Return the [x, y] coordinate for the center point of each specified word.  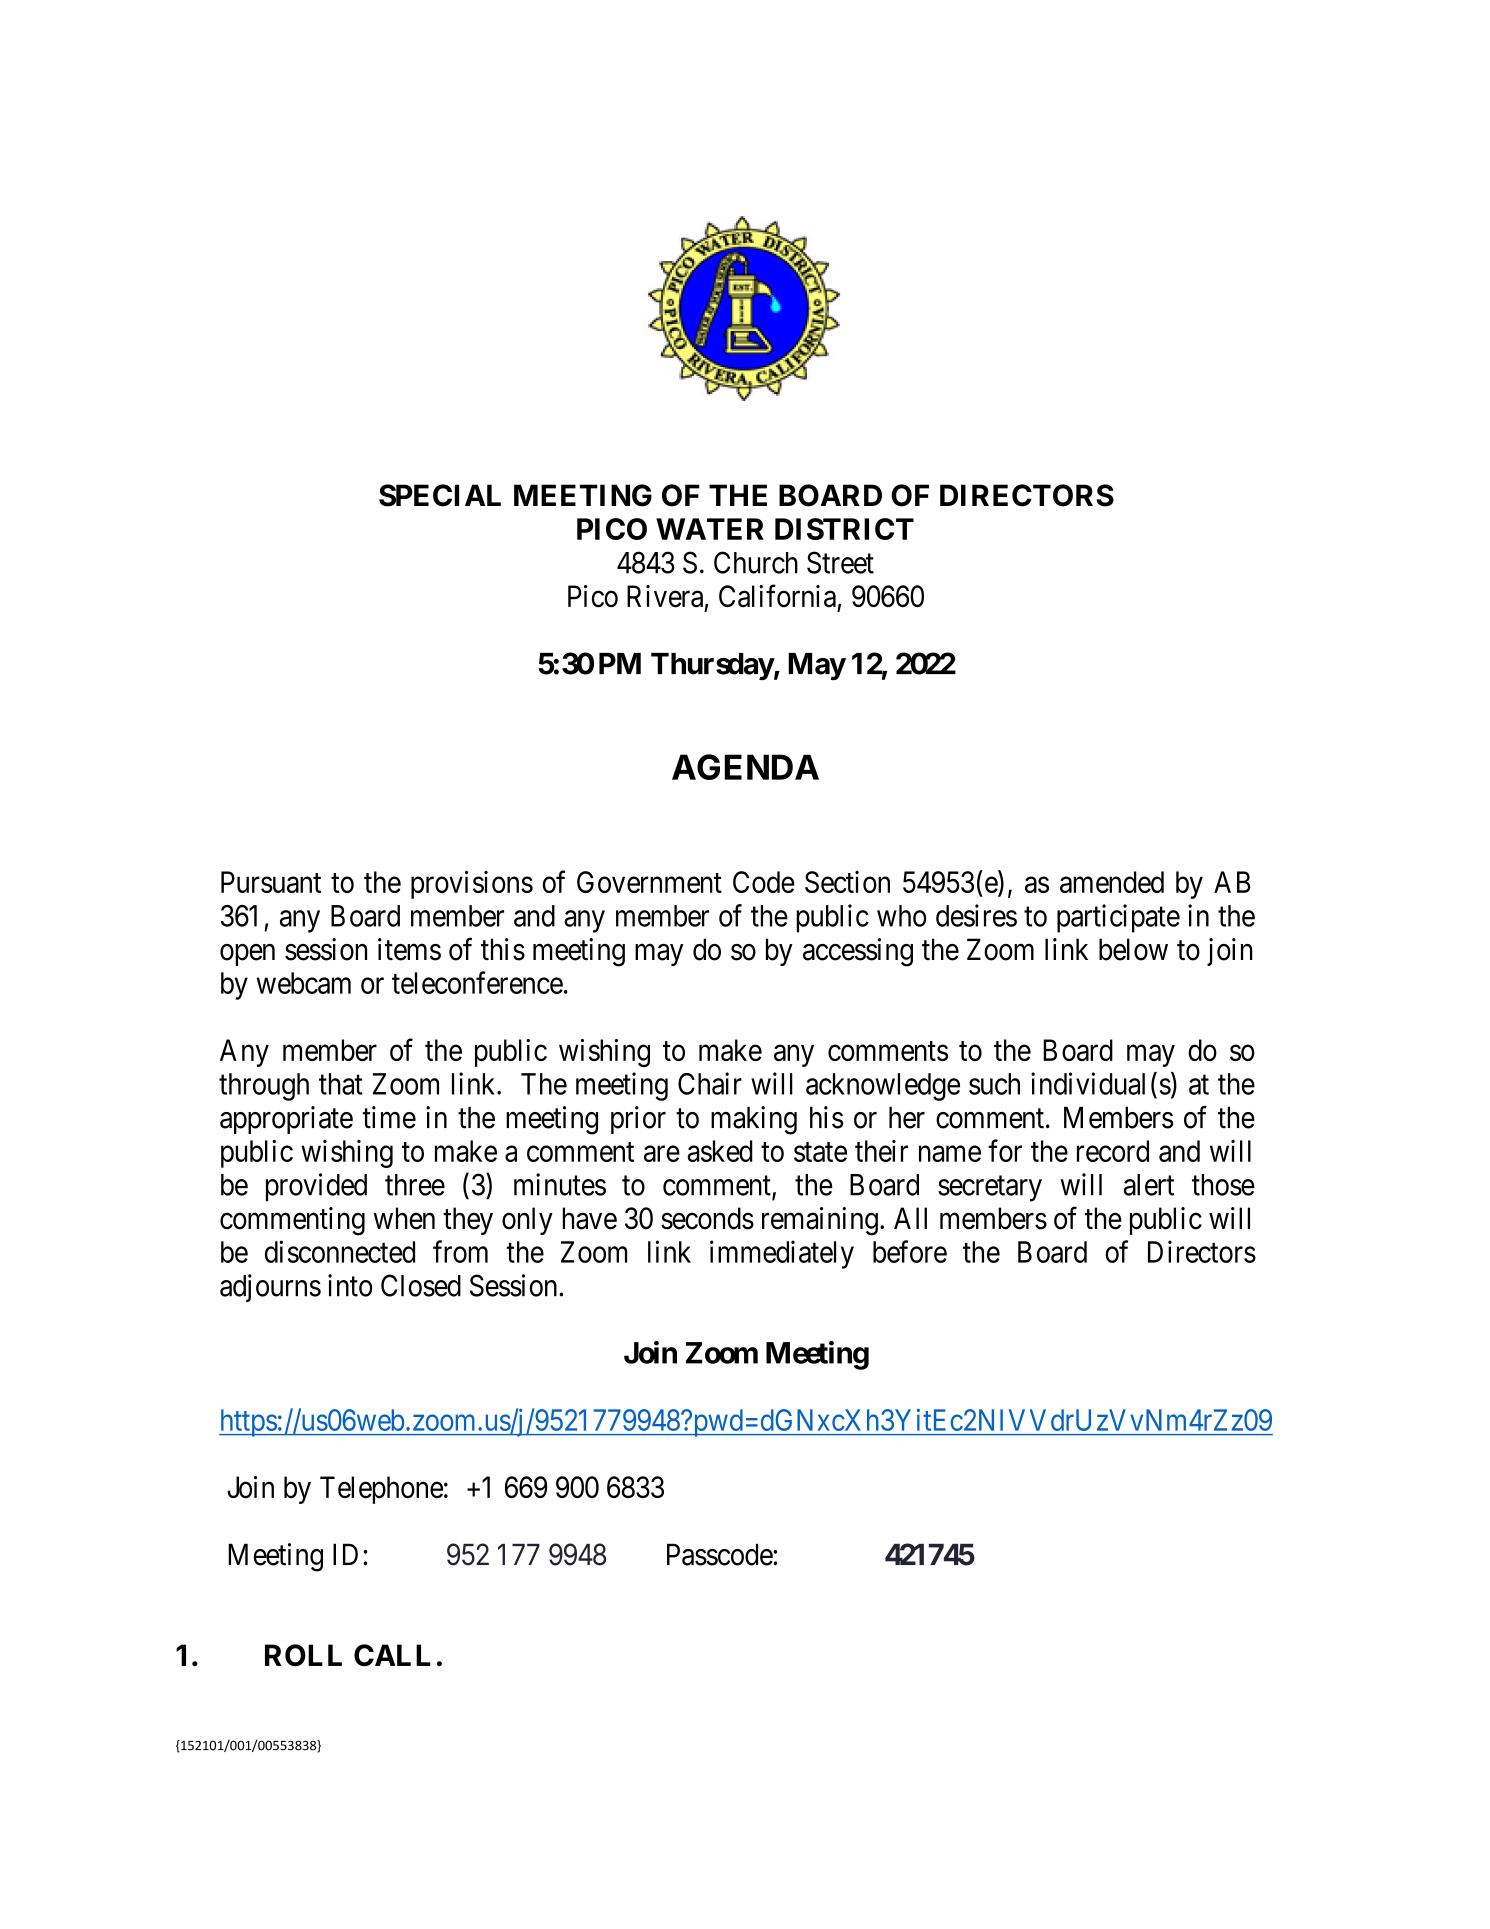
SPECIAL [440, 495]
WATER [710, 529]
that [341, 1084]
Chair [710, 1083]
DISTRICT [844, 529]
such [994, 1084]
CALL [392, 1655]
